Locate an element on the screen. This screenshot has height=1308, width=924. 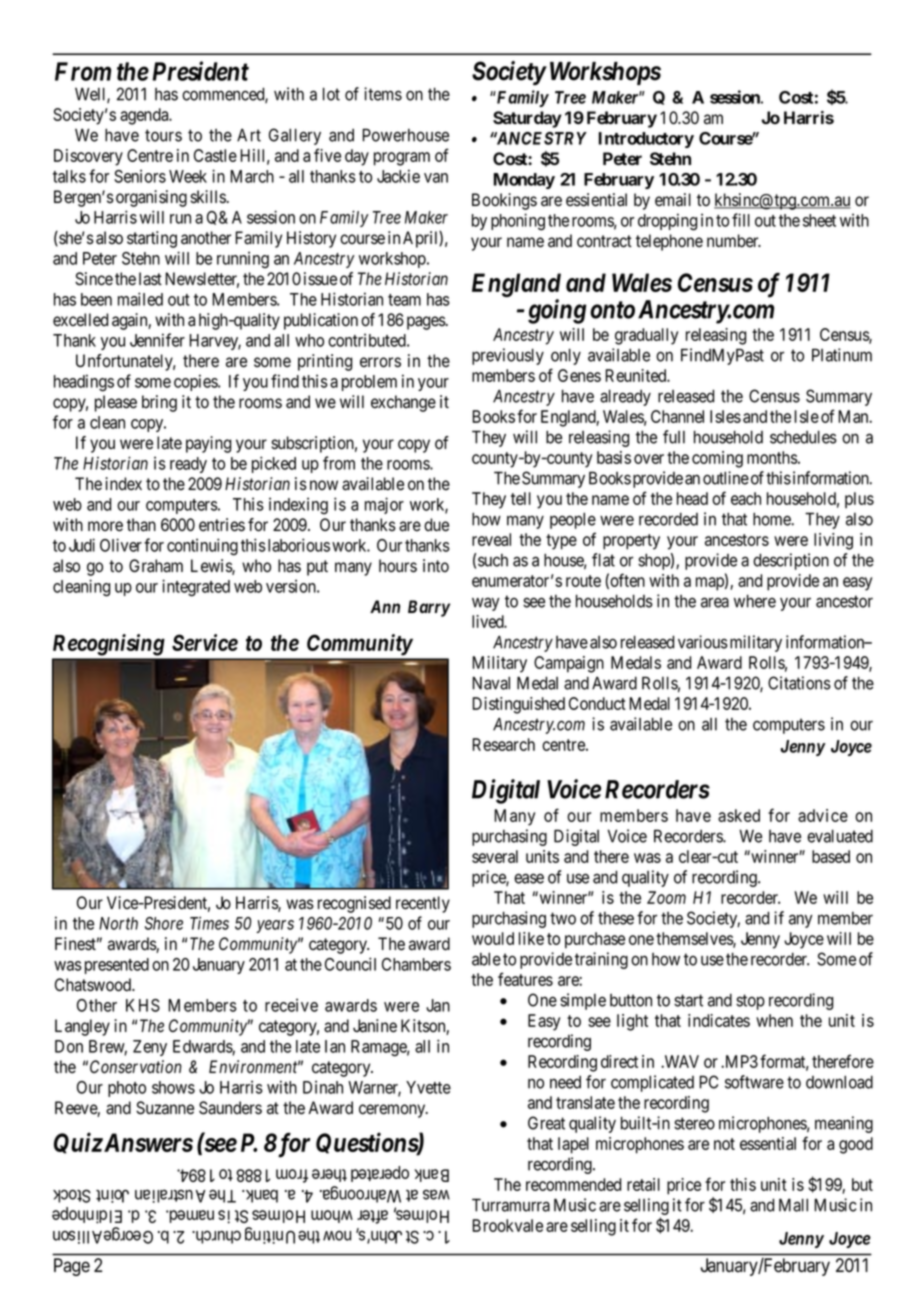
Introductory is located at coordinates (646, 140).
